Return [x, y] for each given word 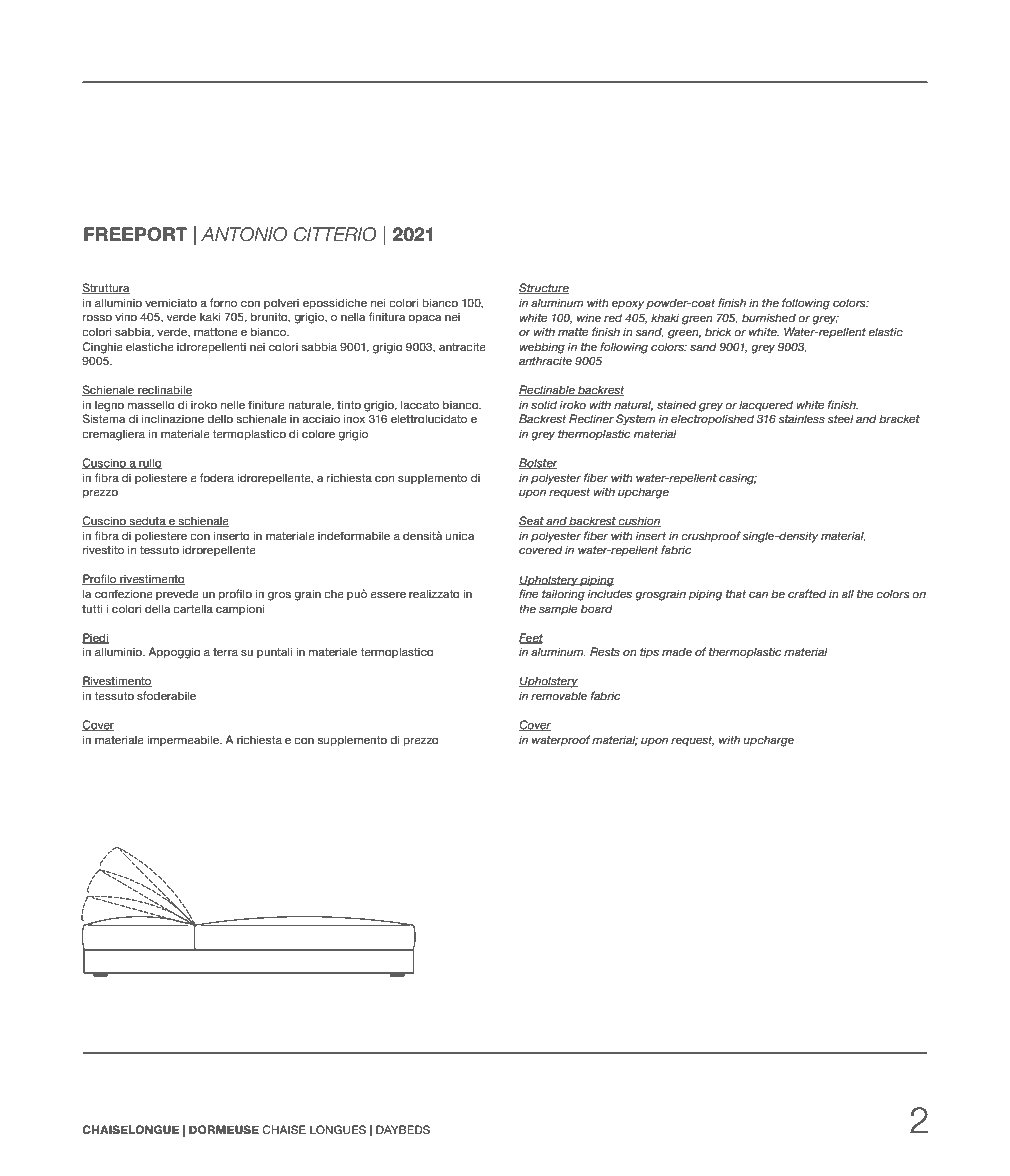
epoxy [628, 305]
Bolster [538, 463]
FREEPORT [136, 234]
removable [559, 695]
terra [225, 652]
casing [738, 479]
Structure [544, 288]
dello [220, 418]
